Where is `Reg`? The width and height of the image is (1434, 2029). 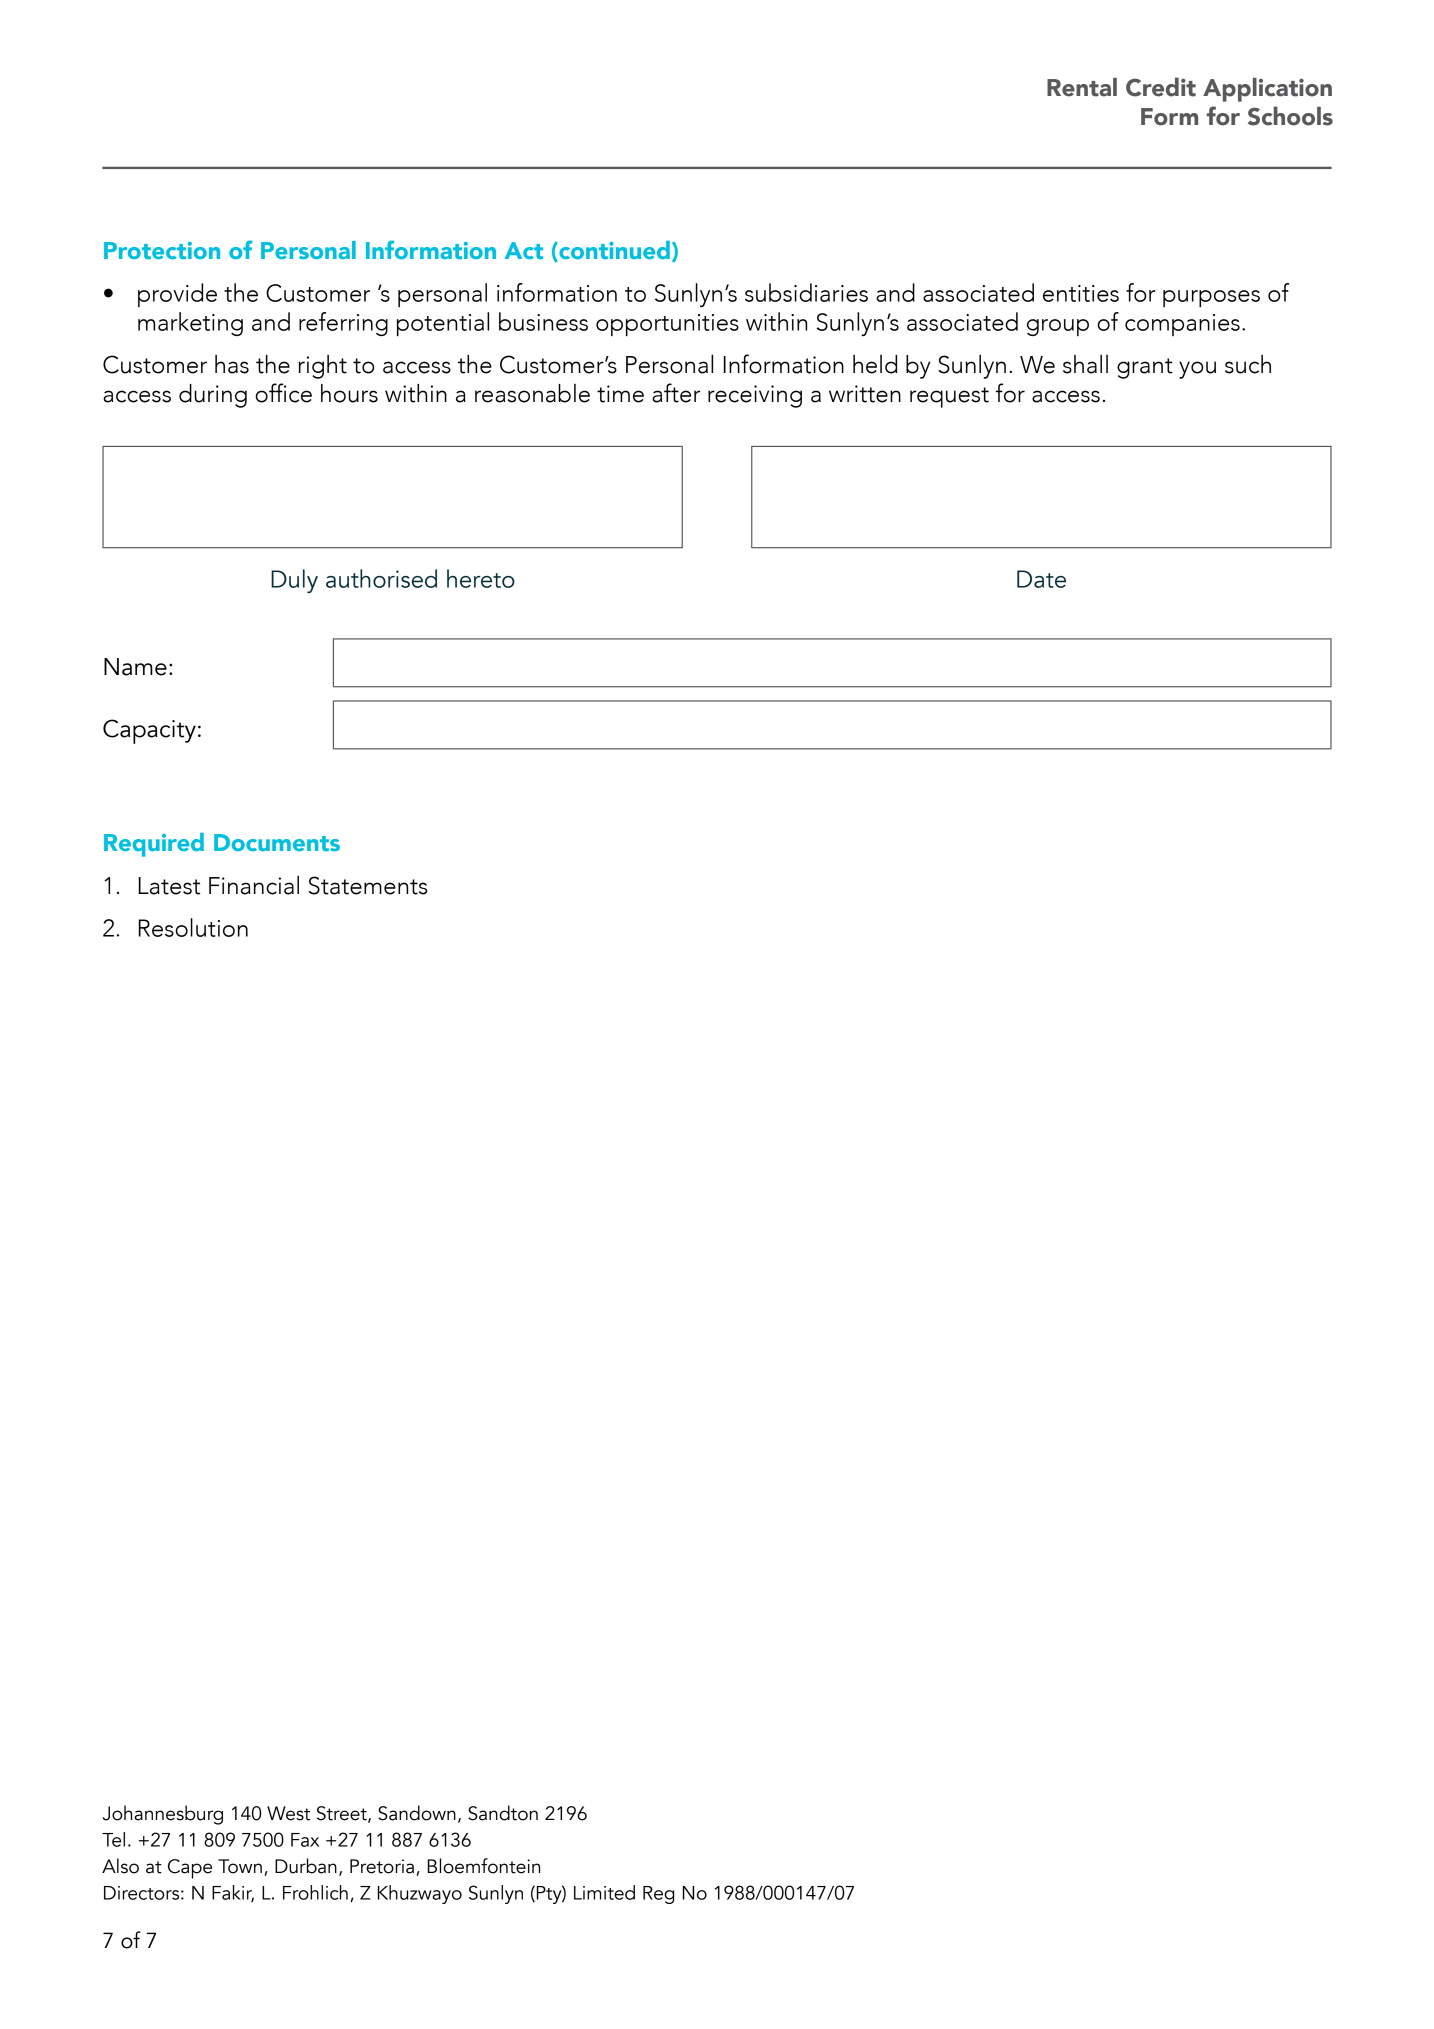 Reg is located at coordinates (658, 1895).
